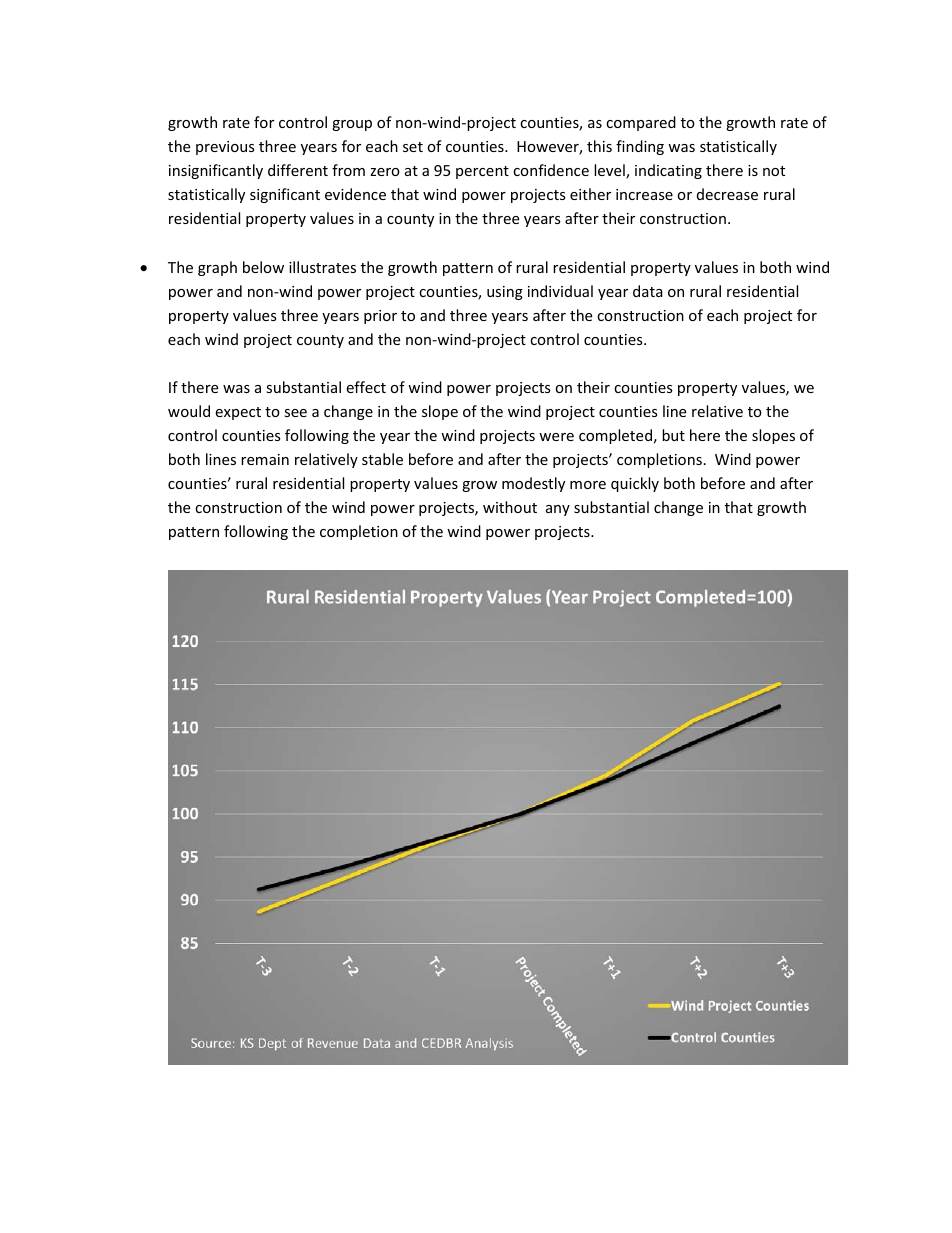  Describe the element at coordinates (648, 291) in the page. I see `data` at that location.
